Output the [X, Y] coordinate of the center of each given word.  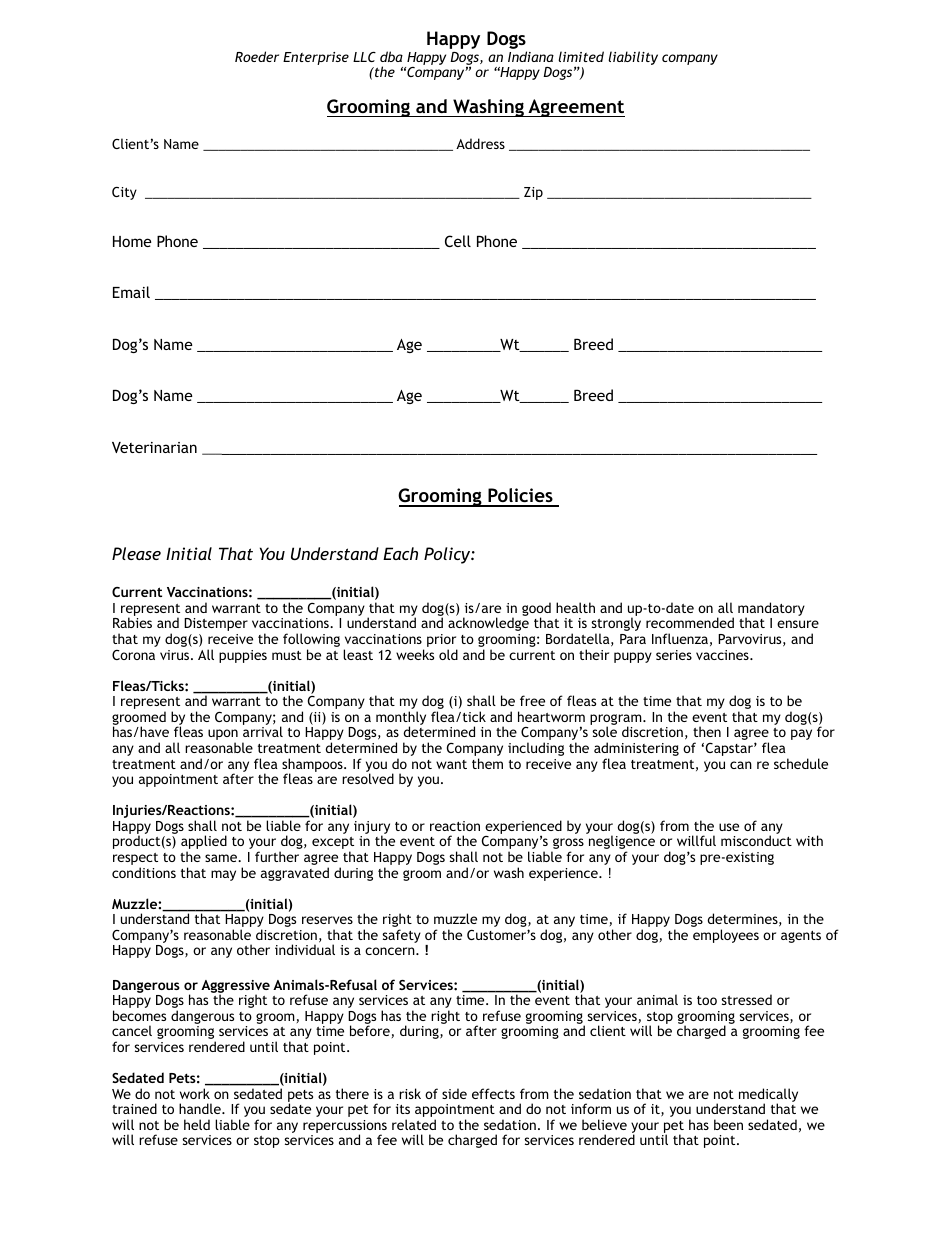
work [195, 1093]
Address [480, 143]
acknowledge [488, 624]
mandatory [771, 610]
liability [633, 58]
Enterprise [316, 58]
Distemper [216, 624]
